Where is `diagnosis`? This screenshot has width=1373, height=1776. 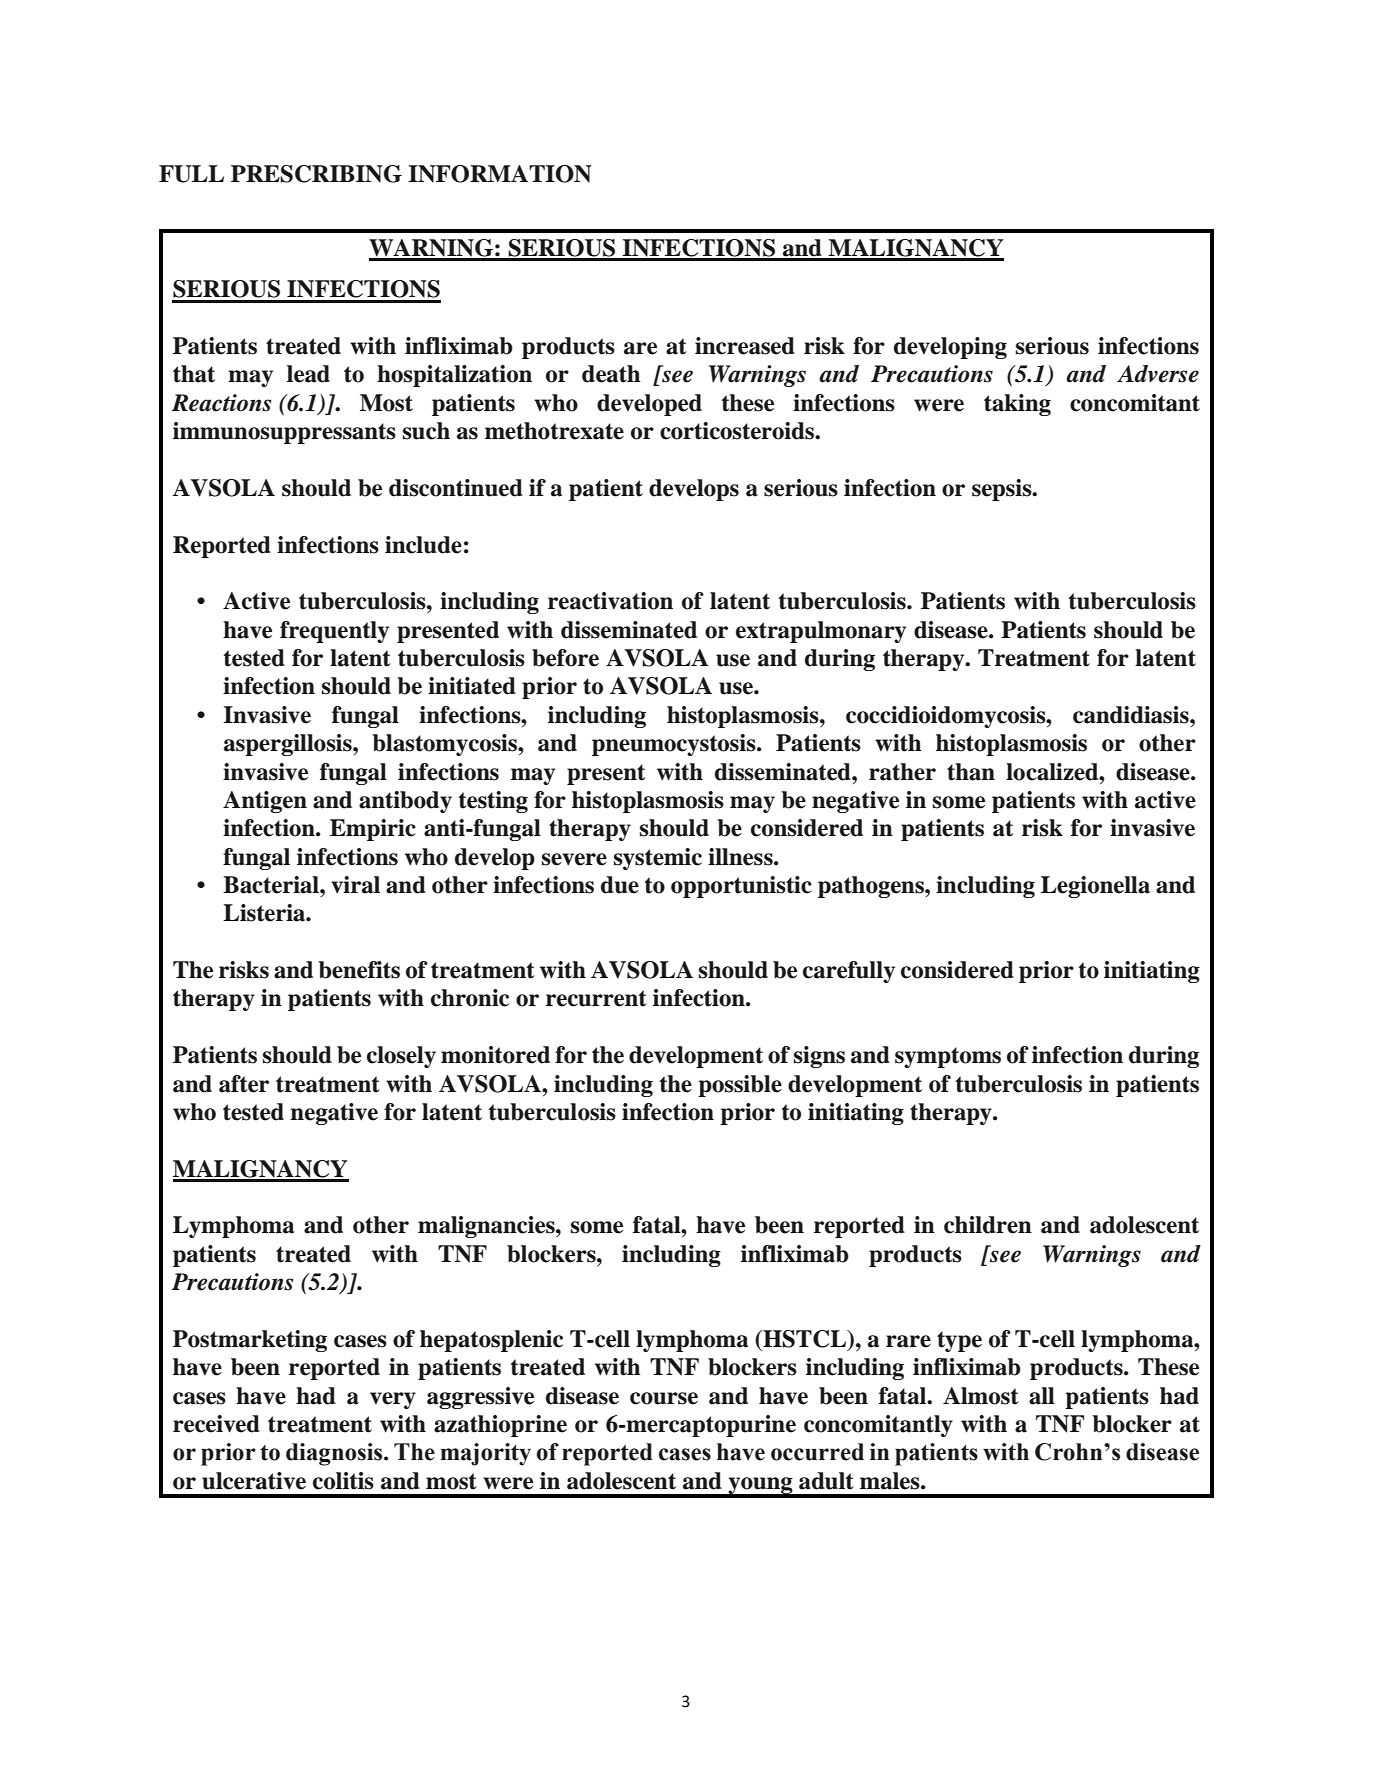
diagnosis is located at coordinates (335, 1454).
